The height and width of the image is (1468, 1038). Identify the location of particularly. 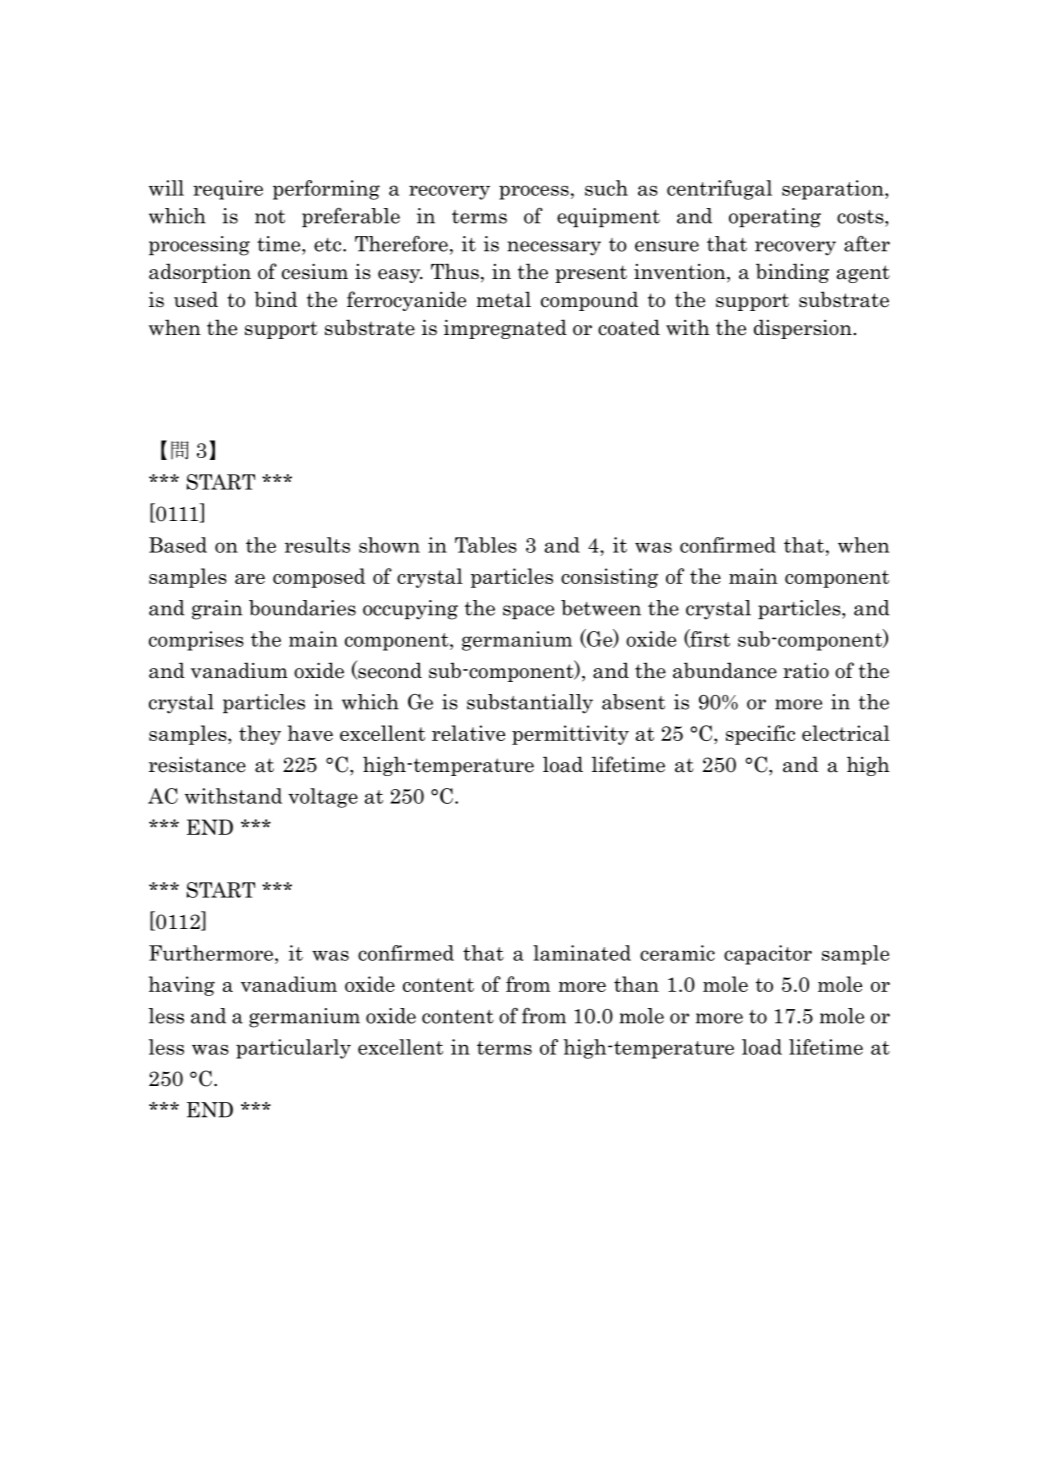
(293, 1049).
